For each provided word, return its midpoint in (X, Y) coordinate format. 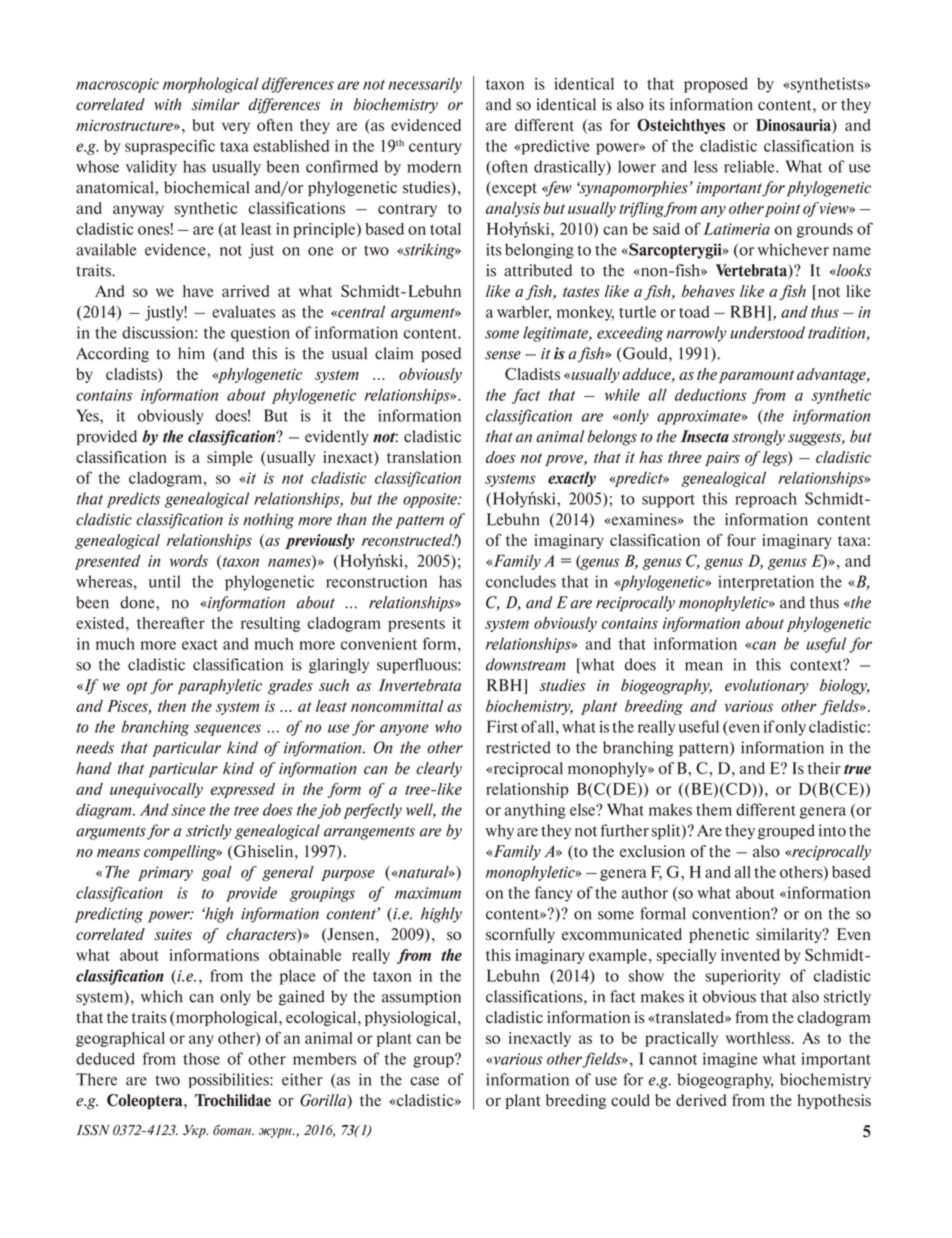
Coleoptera (146, 1102)
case (424, 1081)
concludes (521, 581)
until (165, 581)
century (435, 148)
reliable (750, 166)
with (167, 104)
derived (701, 1100)
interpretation (766, 583)
